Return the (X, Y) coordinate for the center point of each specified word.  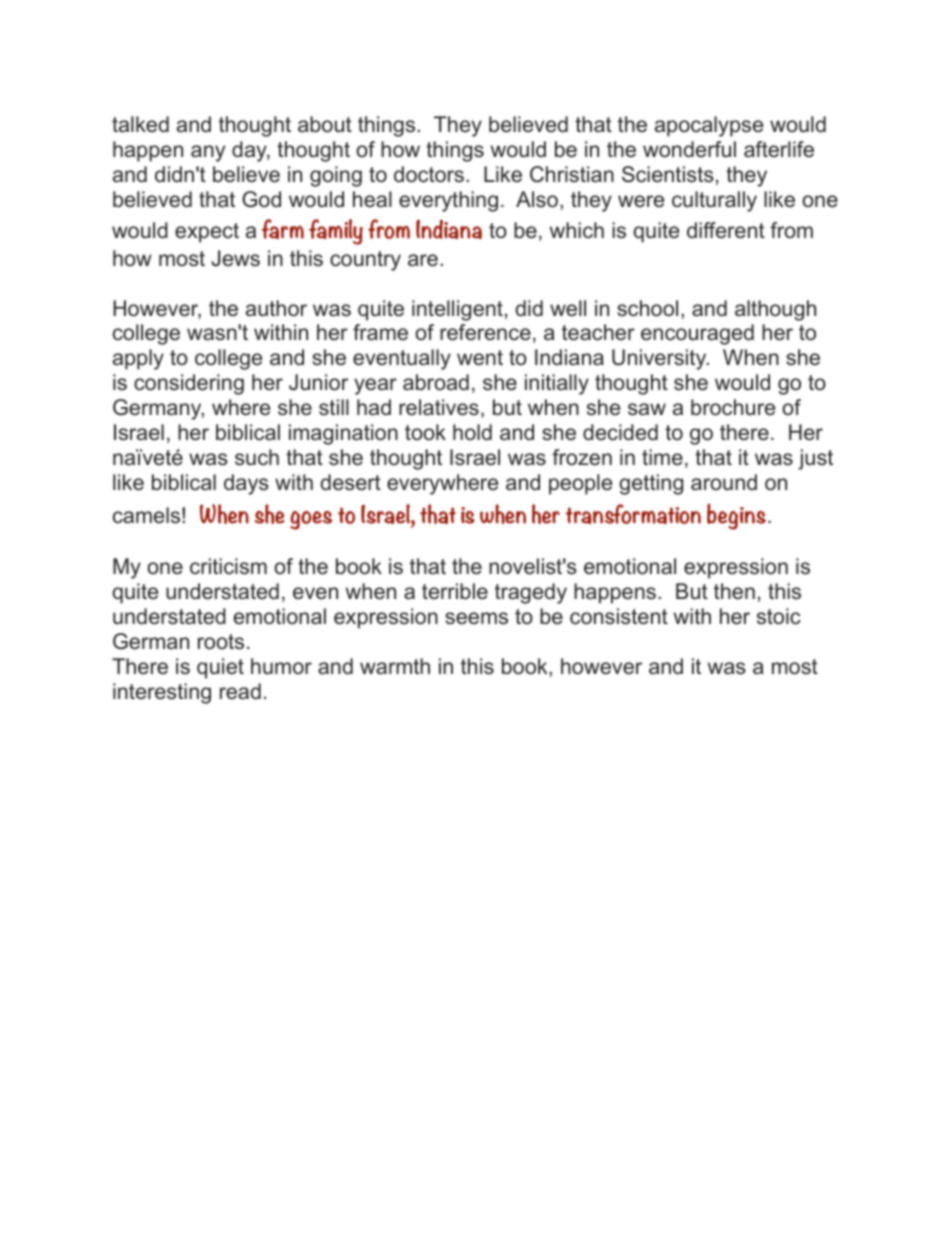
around (724, 482)
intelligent (457, 310)
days (246, 484)
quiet (220, 668)
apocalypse (709, 126)
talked (140, 124)
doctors (429, 174)
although (775, 310)
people (580, 484)
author (276, 308)
